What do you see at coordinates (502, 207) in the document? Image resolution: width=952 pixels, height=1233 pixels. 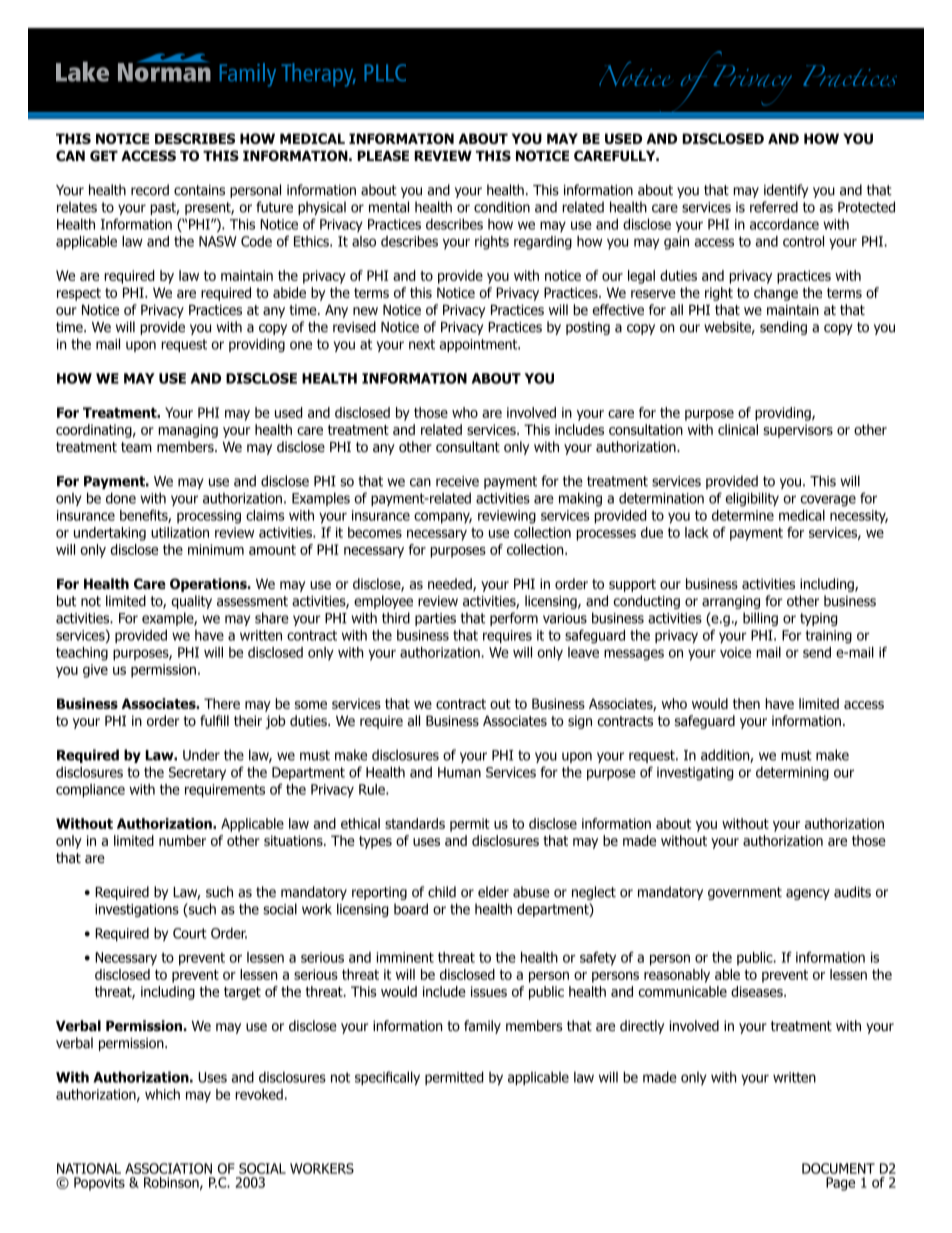 I see `condition` at bounding box center [502, 207].
